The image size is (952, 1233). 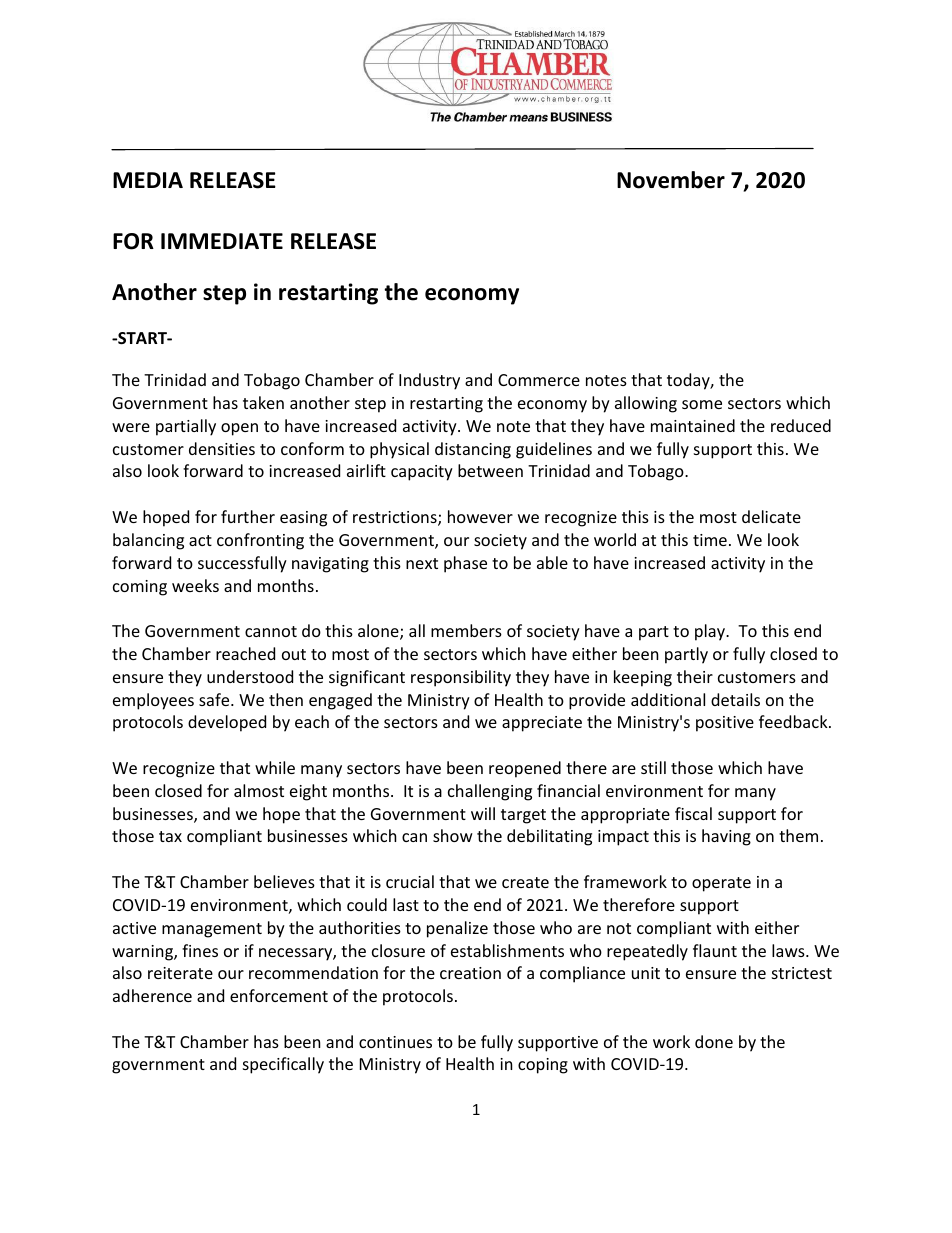 I want to click on specifically, so click(x=283, y=1065).
